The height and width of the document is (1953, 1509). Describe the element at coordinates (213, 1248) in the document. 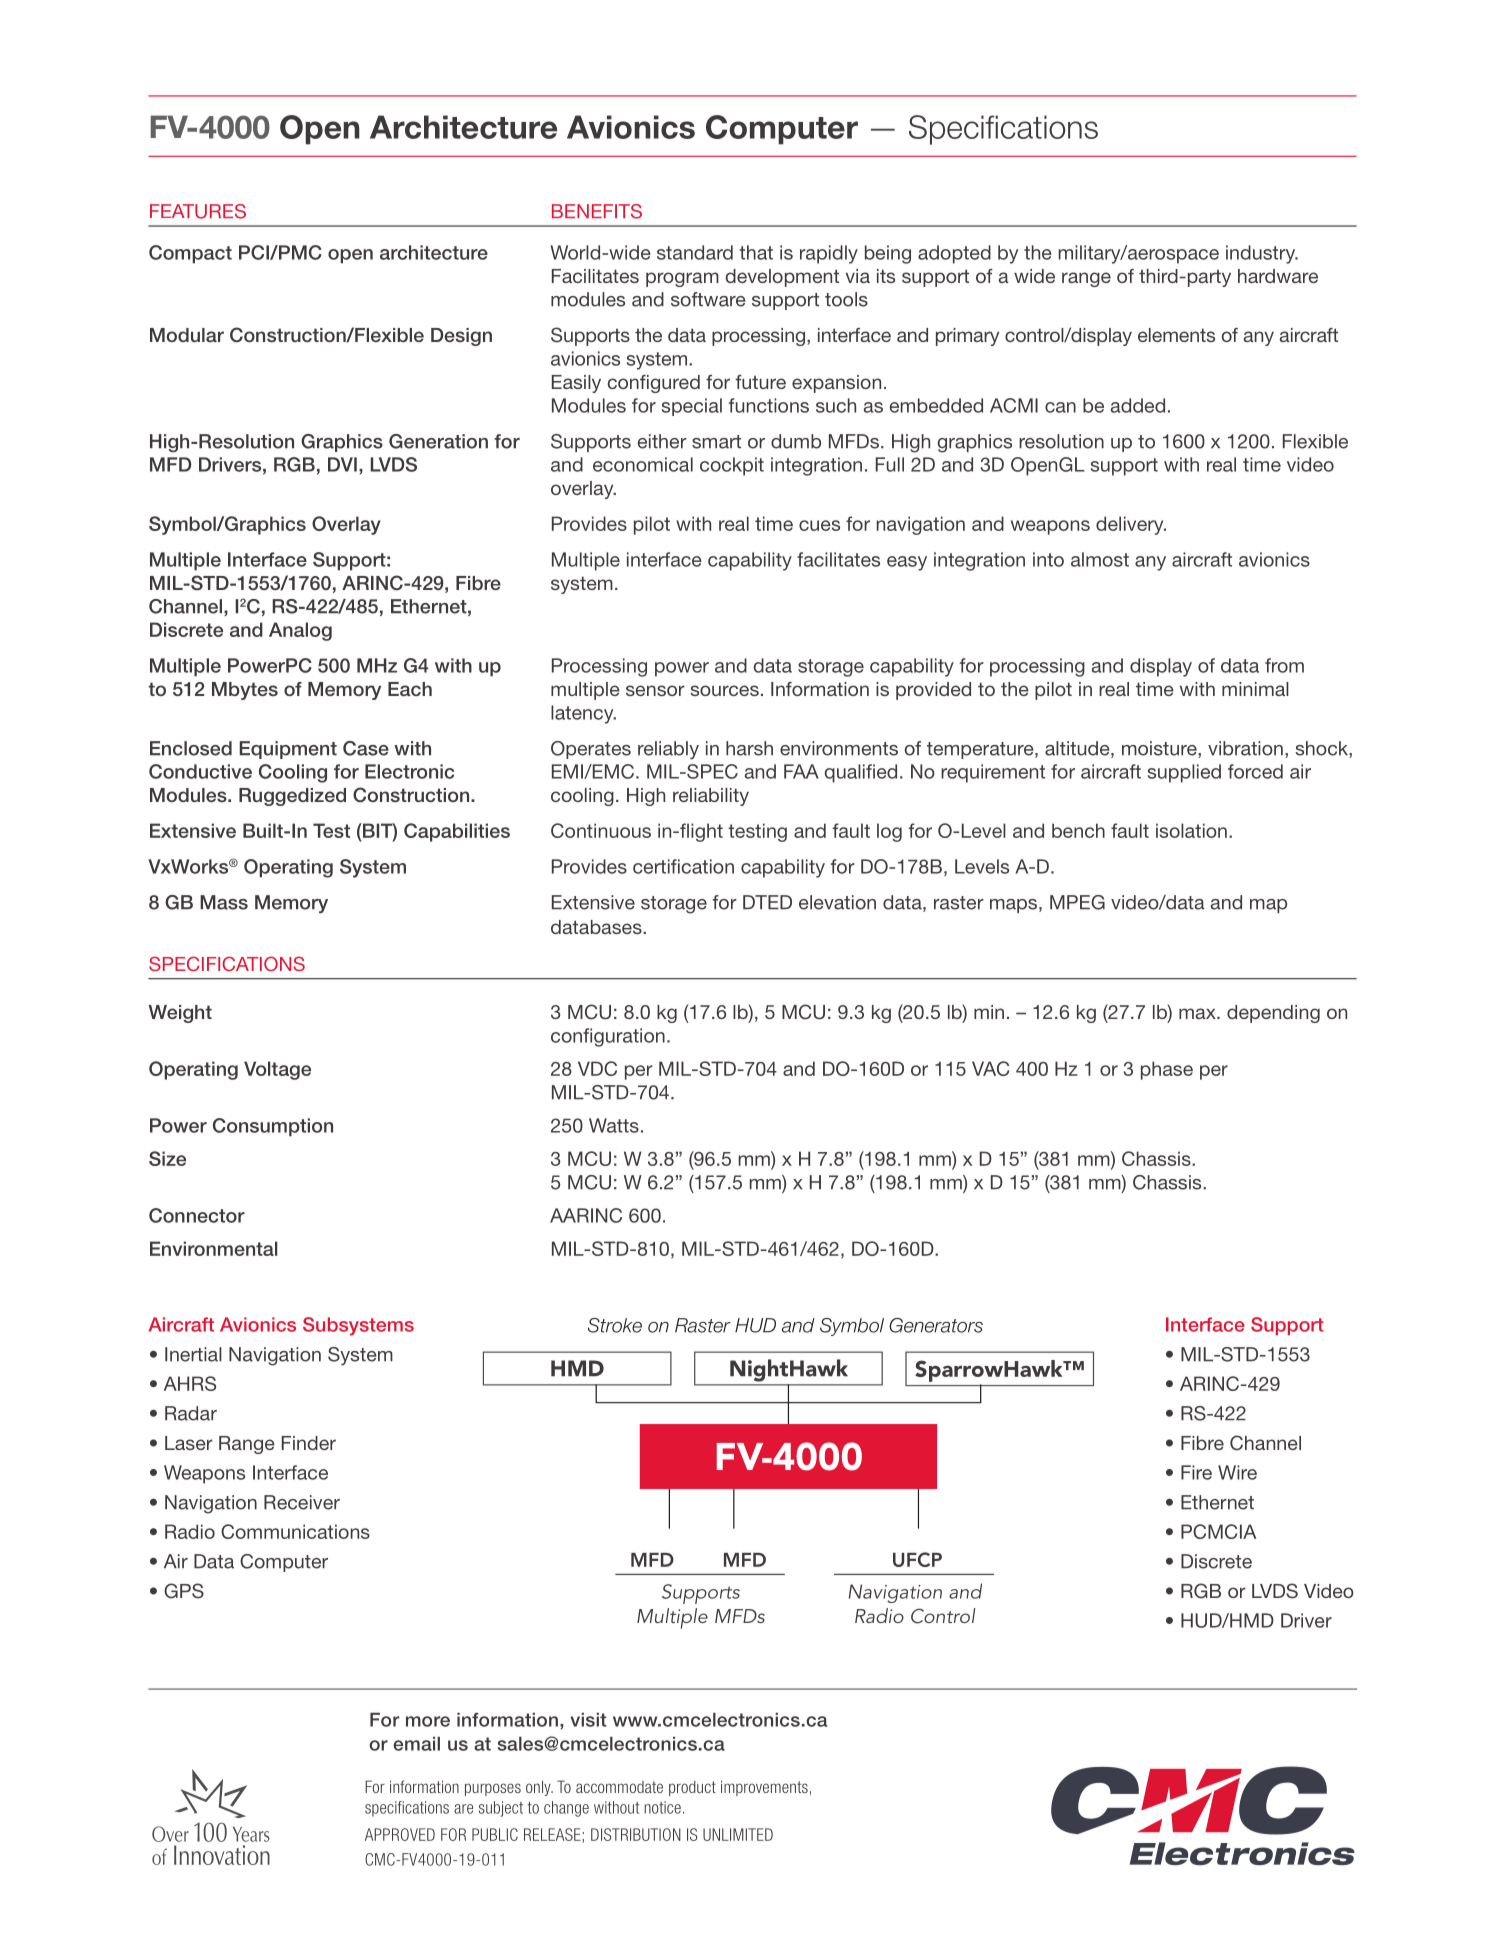

I see `Environmental` at that location.
